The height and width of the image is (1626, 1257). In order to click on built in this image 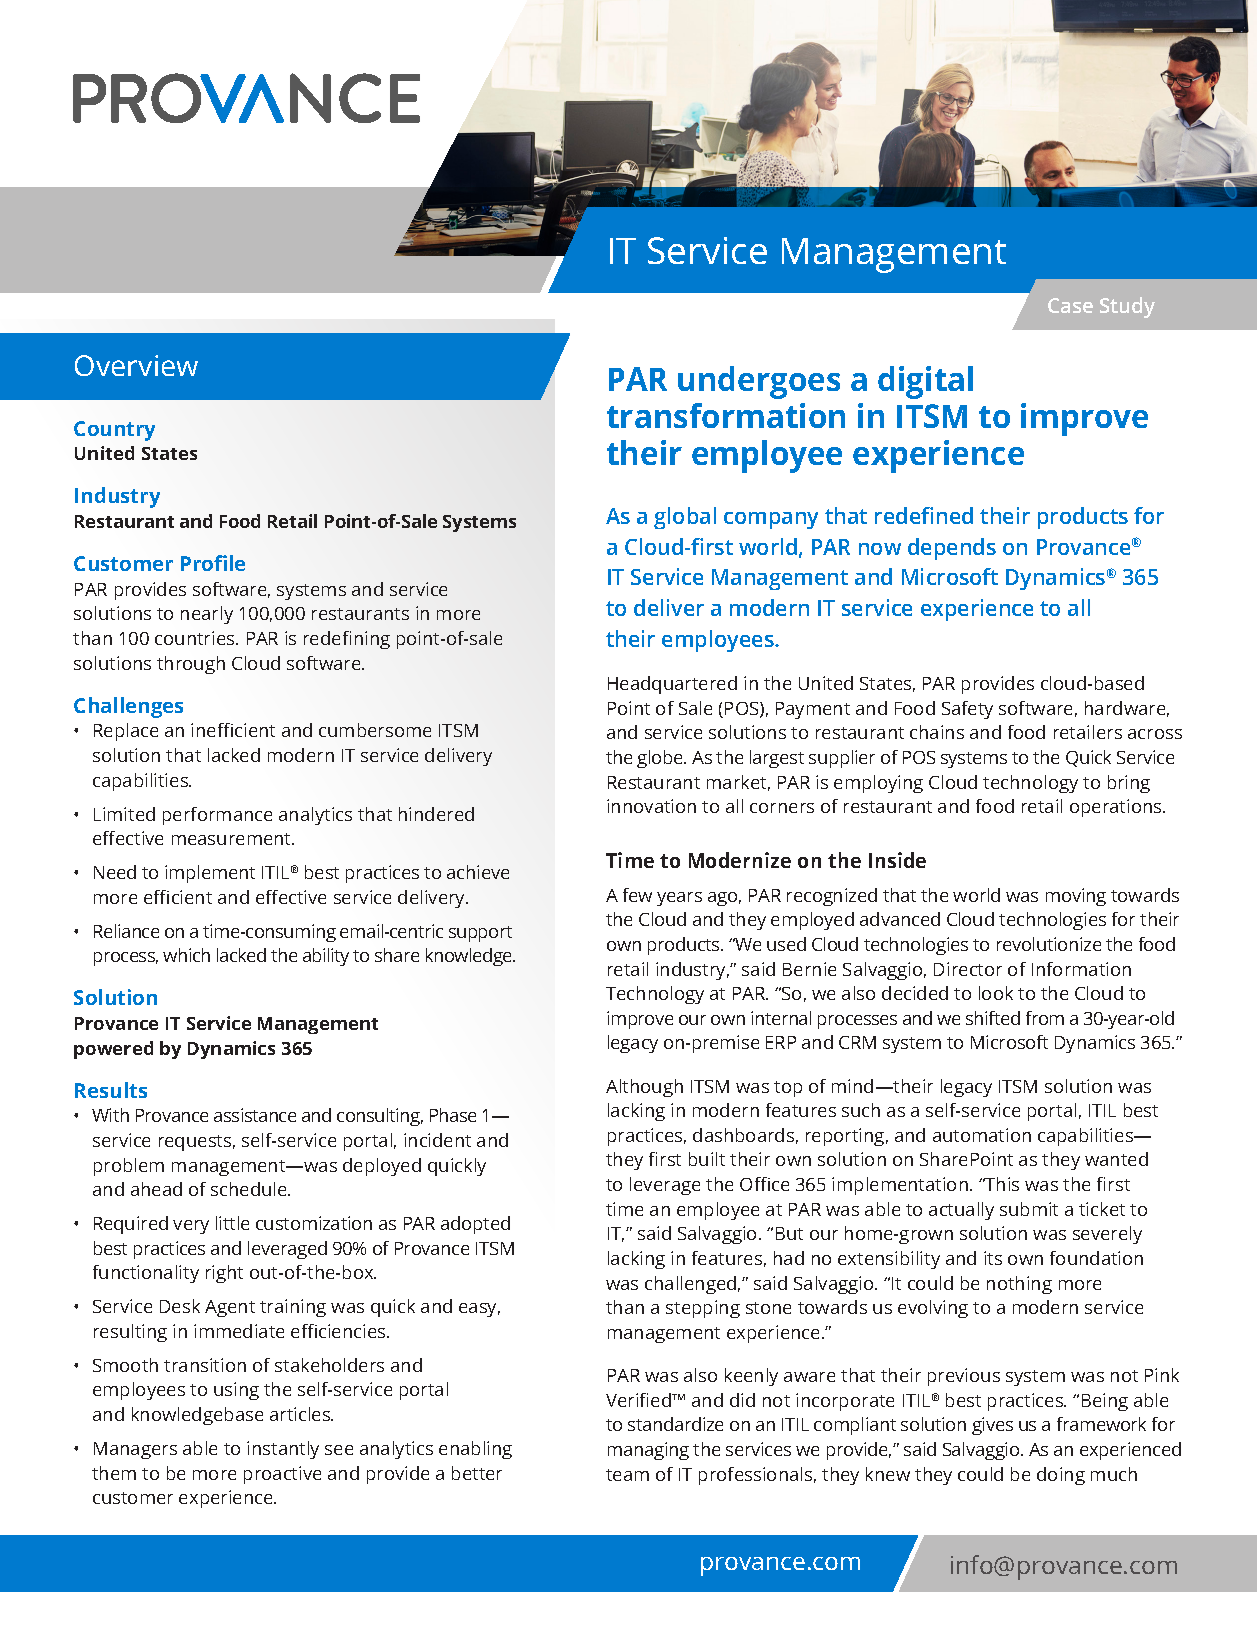, I will do `click(707, 1159)`.
